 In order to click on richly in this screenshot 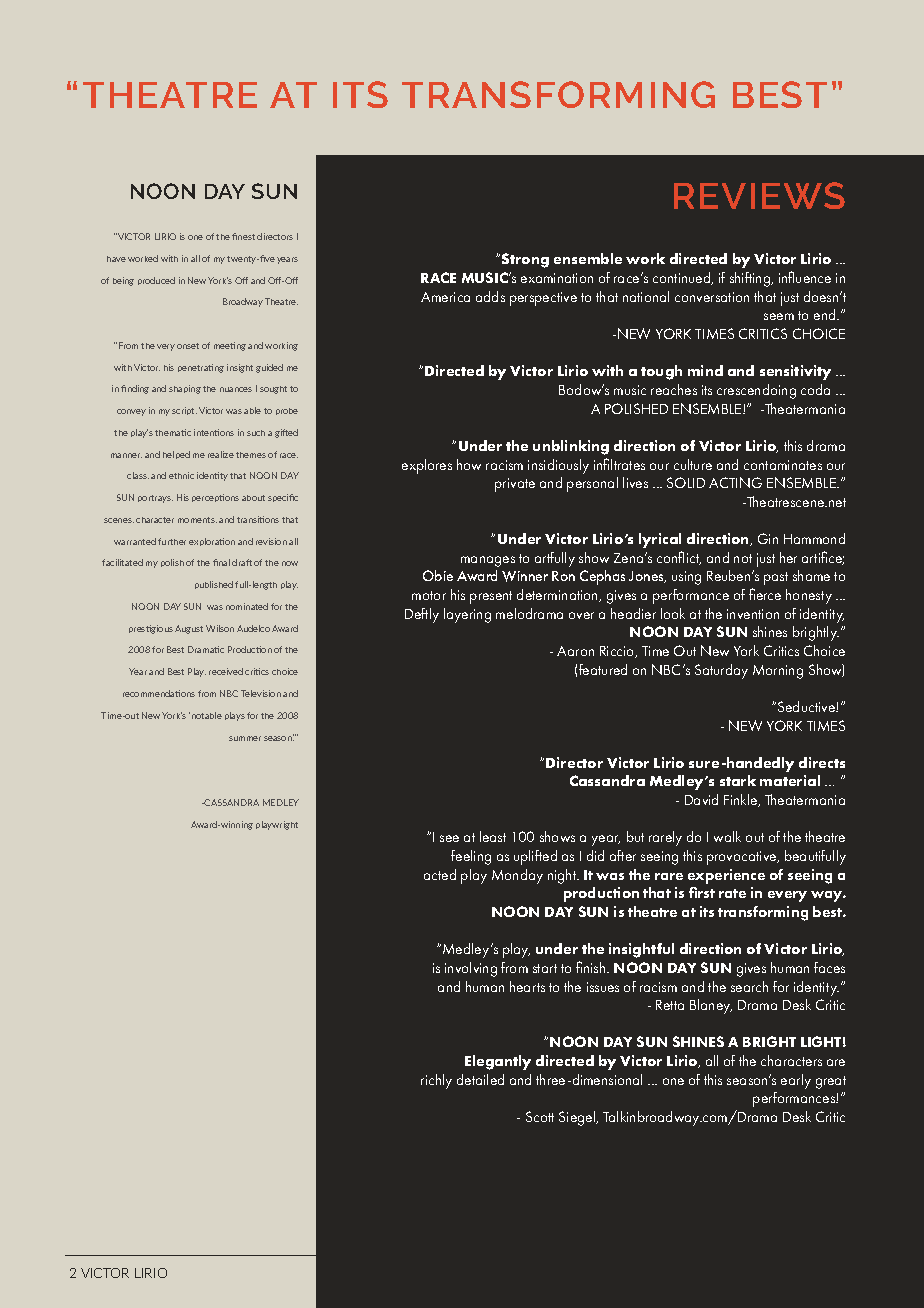, I will do `click(436, 1081)`.
